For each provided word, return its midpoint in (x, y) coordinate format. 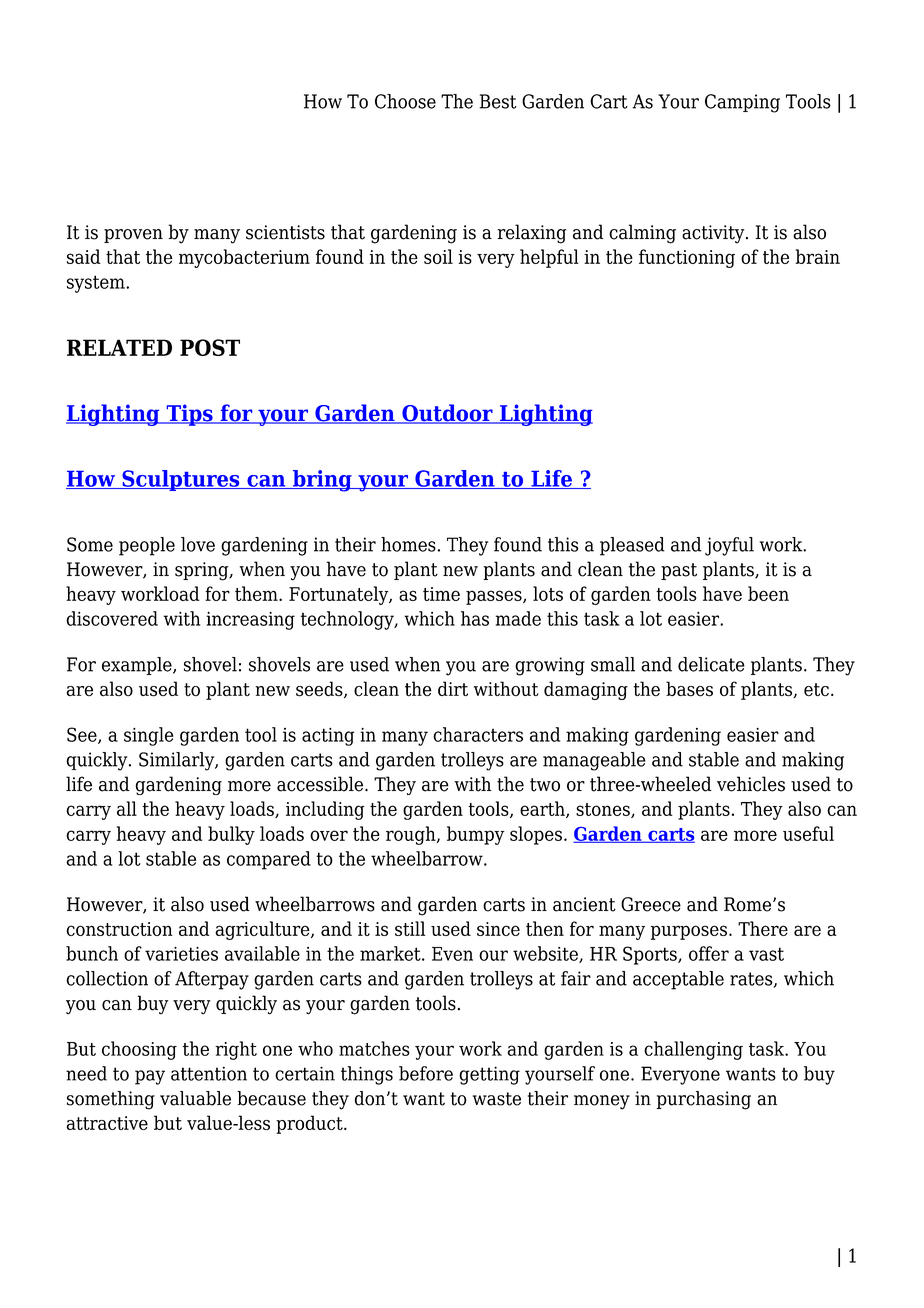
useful (808, 833)
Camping (742, 103)
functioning (687, 258)
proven (133, 236)
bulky (231, 835)
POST (210, 347)
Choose (405, 101)
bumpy (475, 835)
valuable (195, 1098)
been (768, 593)
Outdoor (447, 414)
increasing (250, 621)
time (441, 594)
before (426, 1073)
